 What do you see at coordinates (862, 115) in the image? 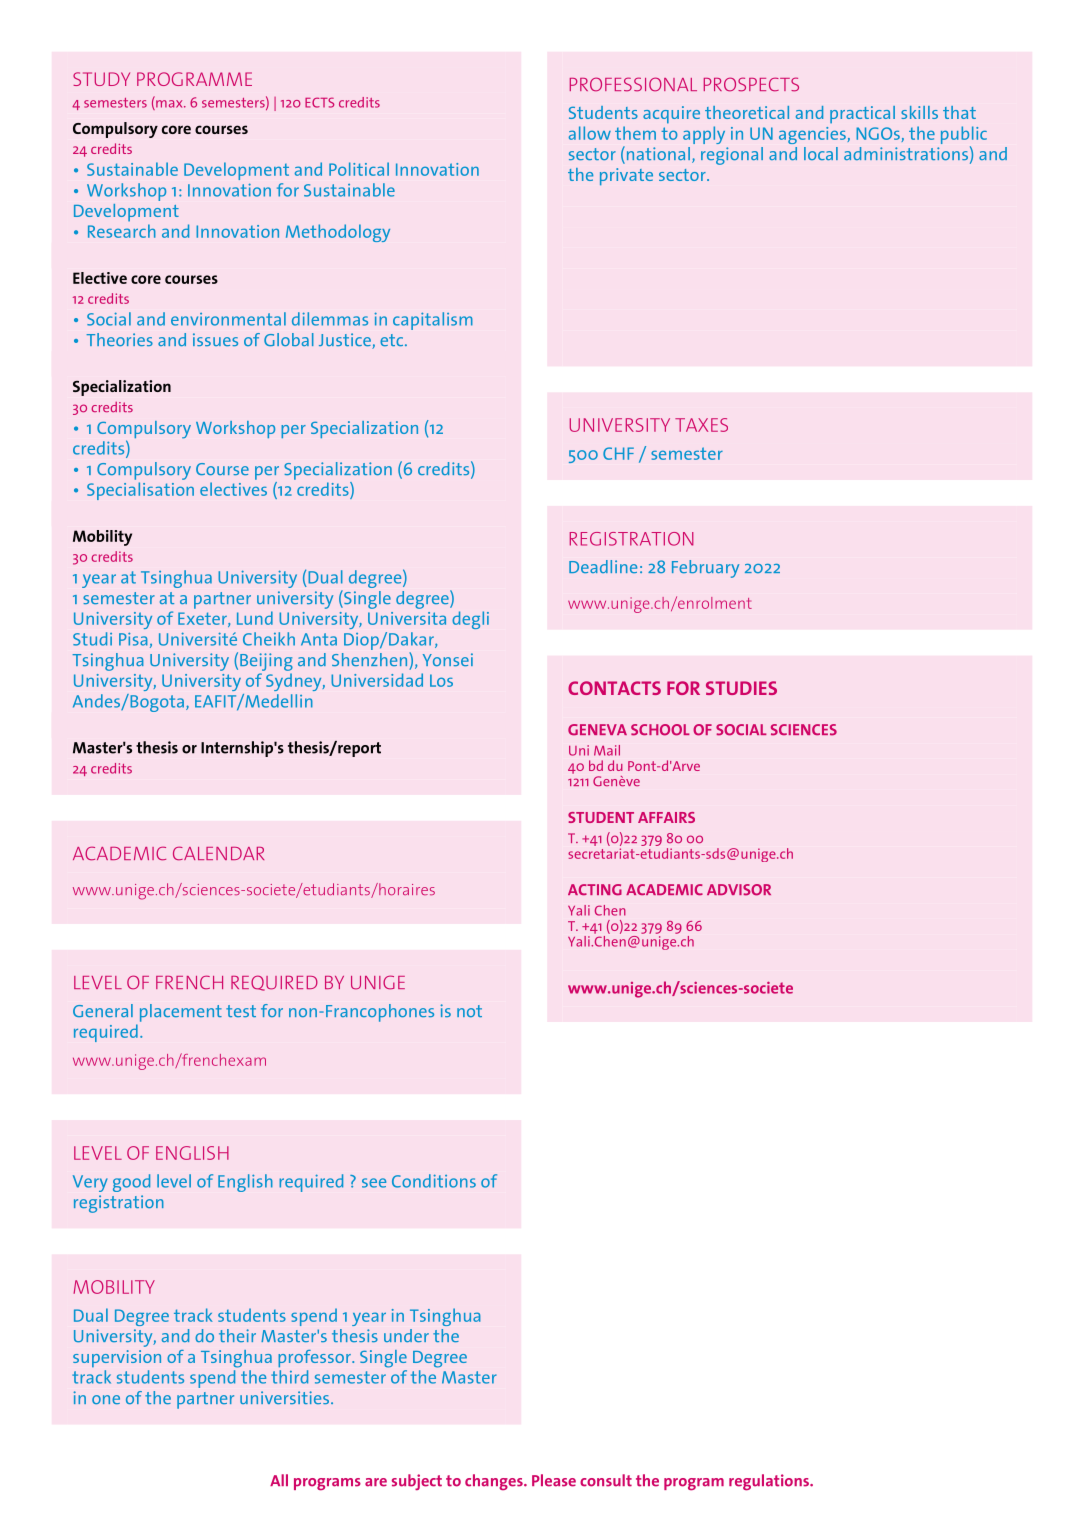
I see `practical` at bounding box center [862, 115].
